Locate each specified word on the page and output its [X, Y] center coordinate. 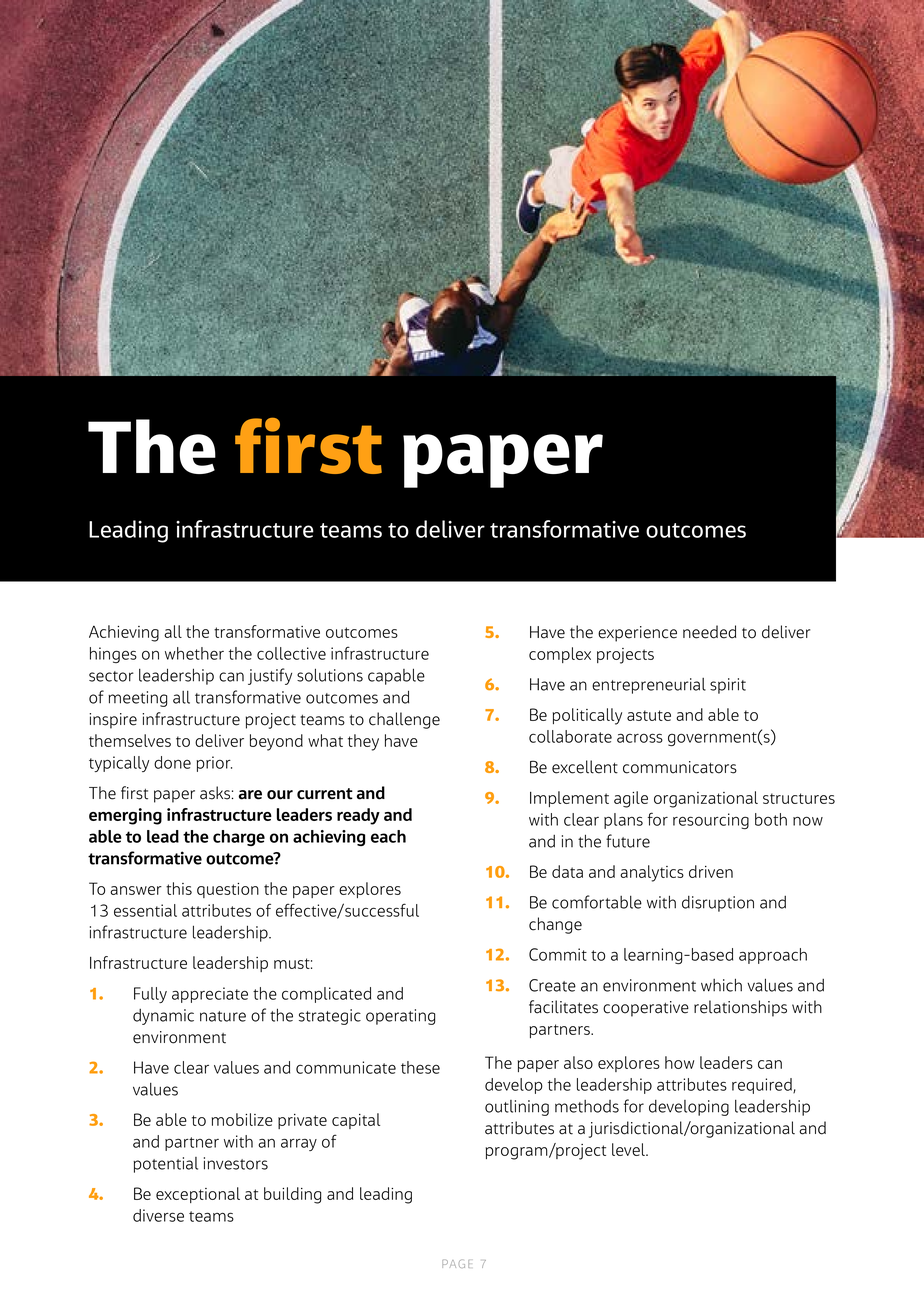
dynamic [163, 1017]
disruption [718, 904]
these [420, 1067]
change [555, 925]
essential [145, 910]
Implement [569, 799]
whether [194, 653]
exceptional [198, 1195]
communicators [680, 767]
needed [709, 632]
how [679, 1062]
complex [560, 655]
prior [214, 764]
